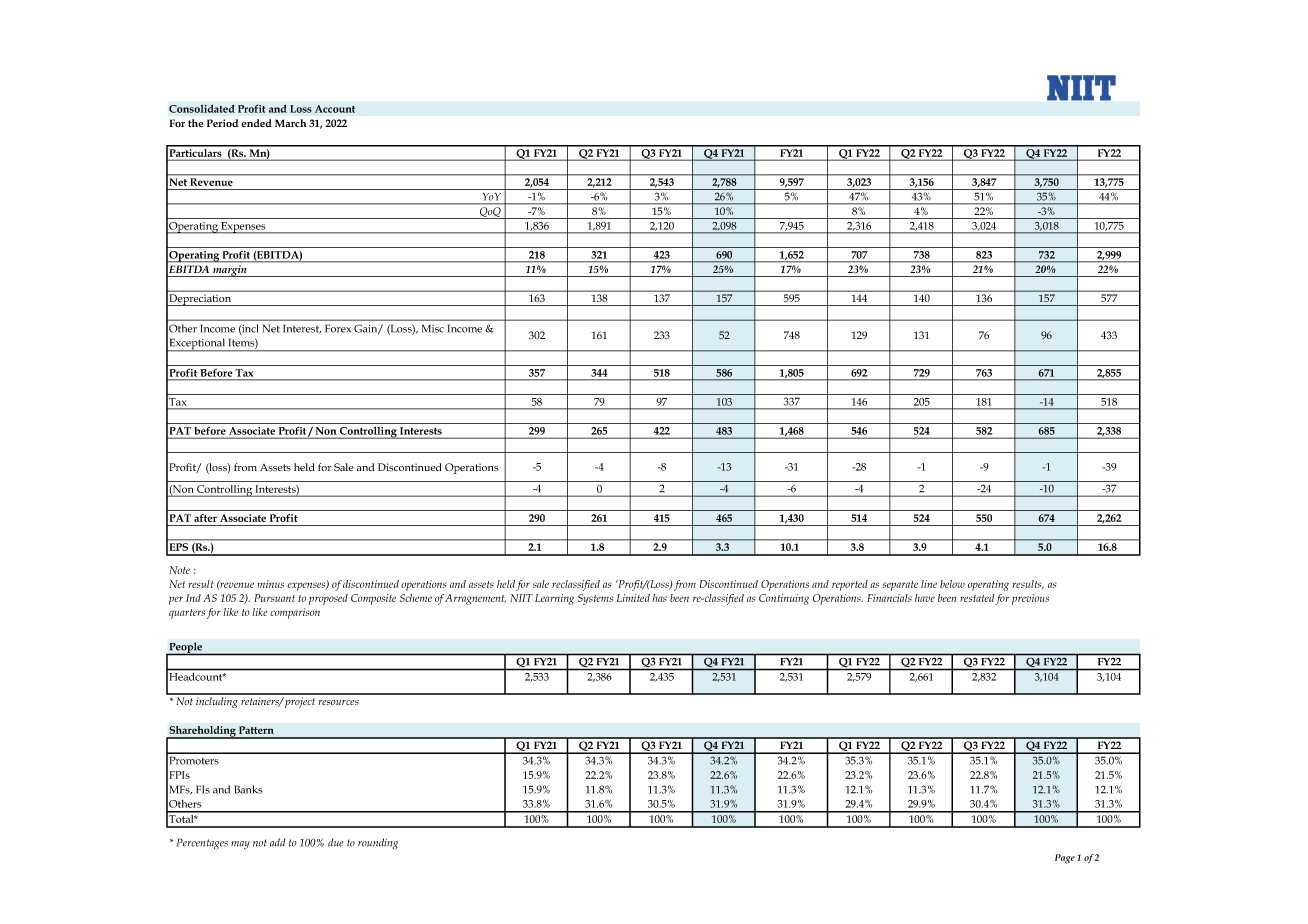 Image resolution: width=1308 pixels, height=924 pixels. Describe the element at coordinates (291, 123) in the image. I see `March` at that location.
